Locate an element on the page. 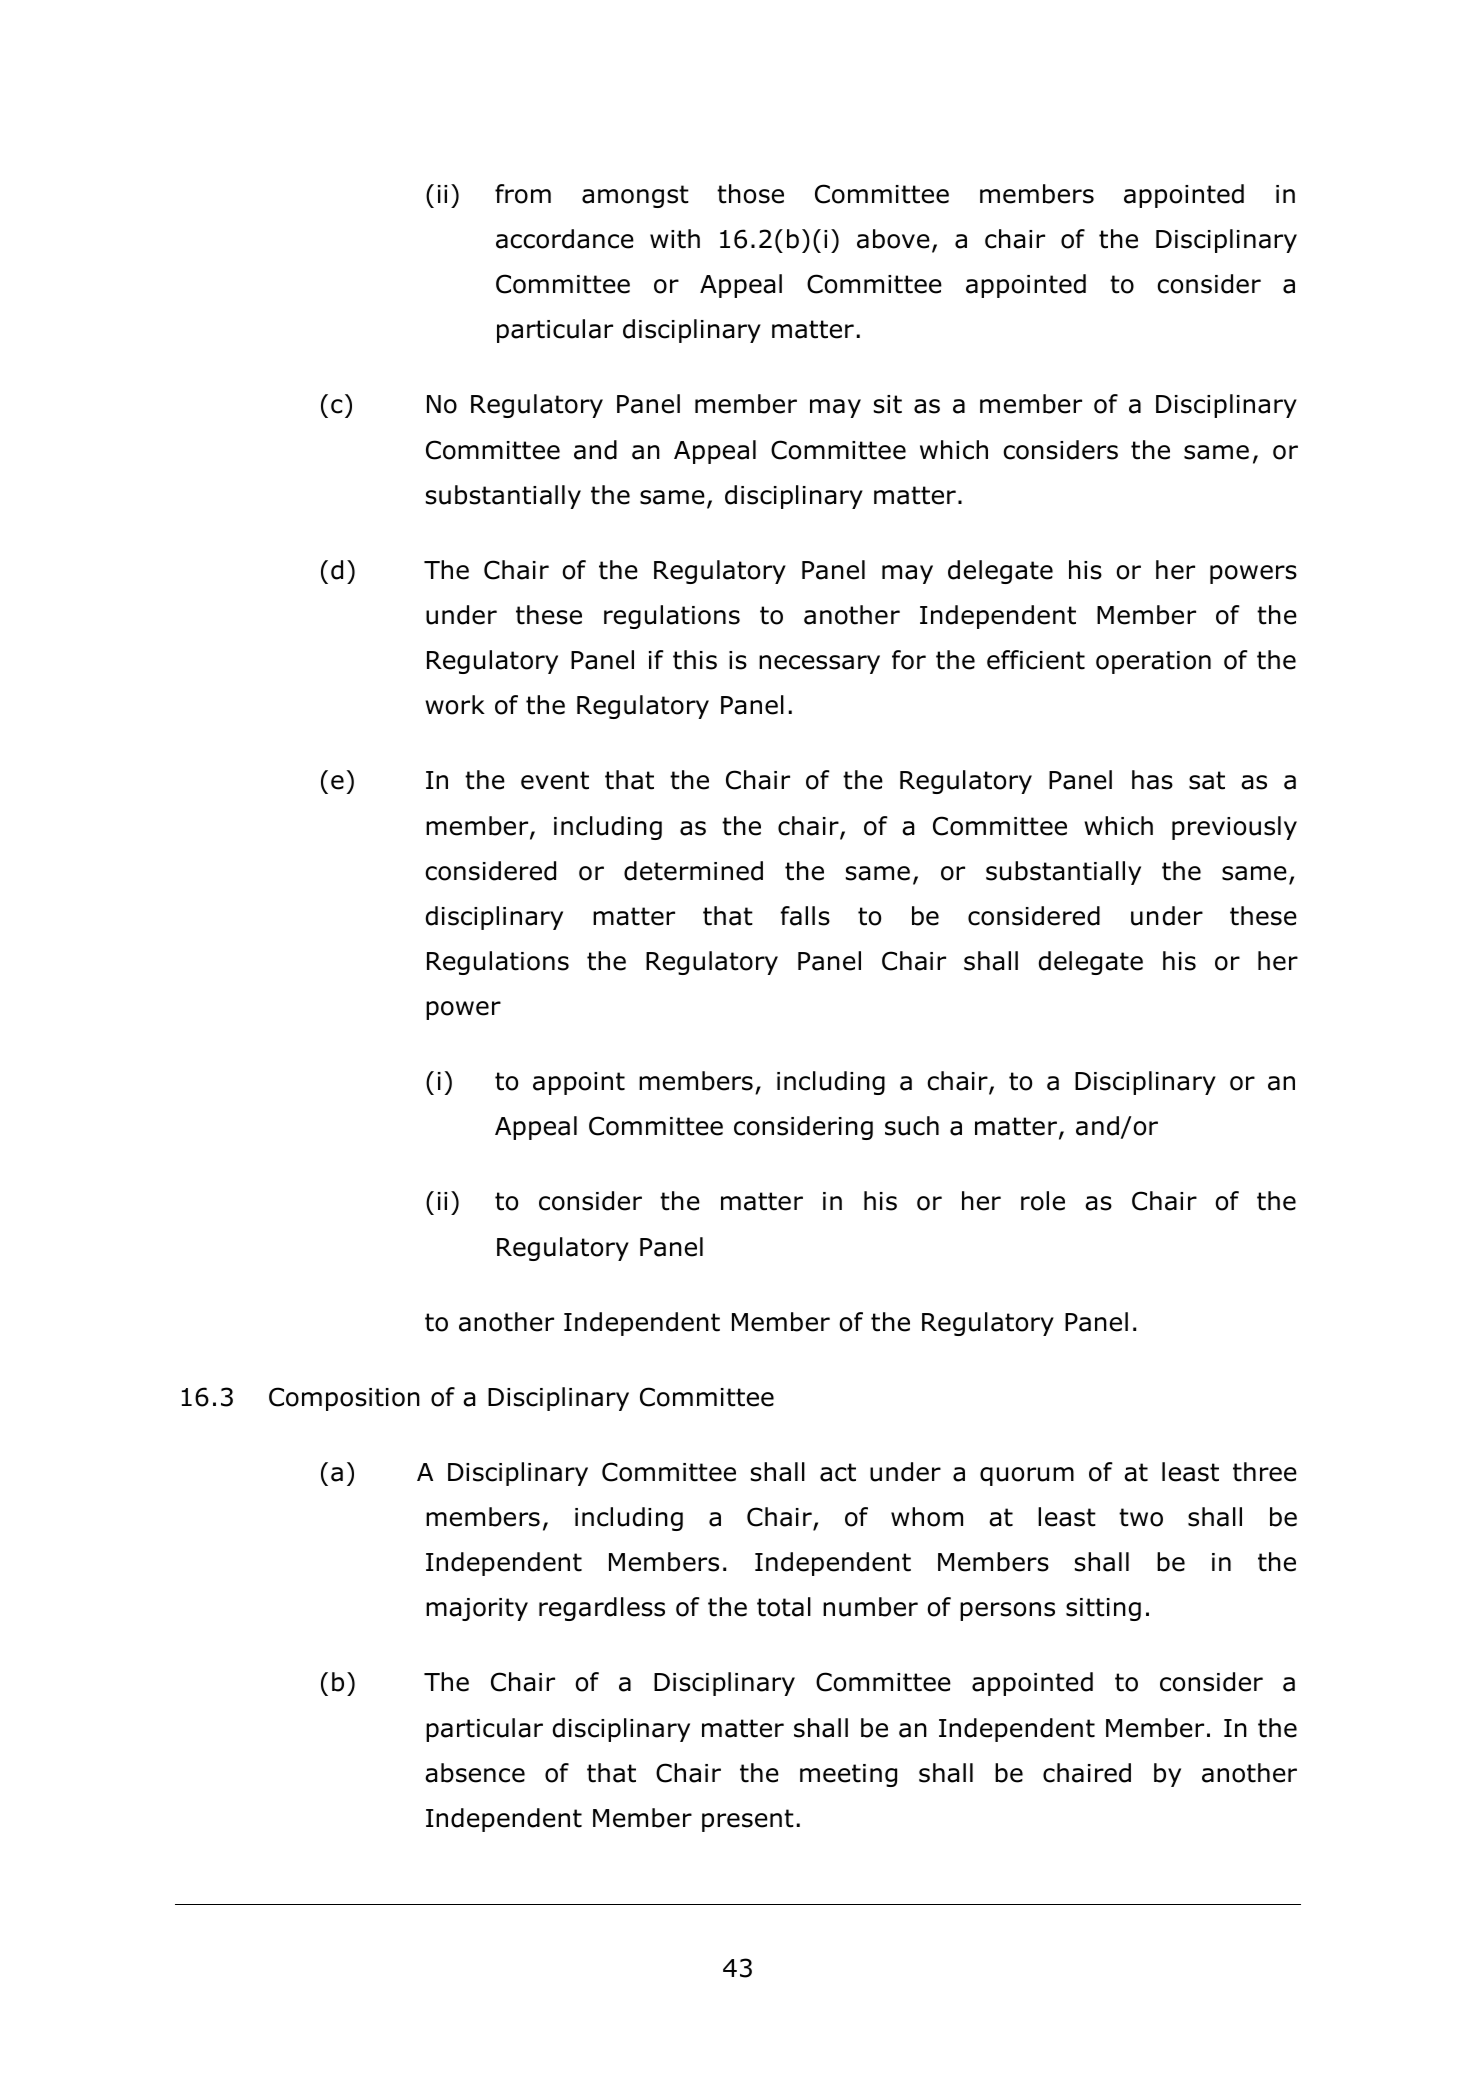 This page has width=1476, height=2087. falls is located at coordinates (805, 916).
